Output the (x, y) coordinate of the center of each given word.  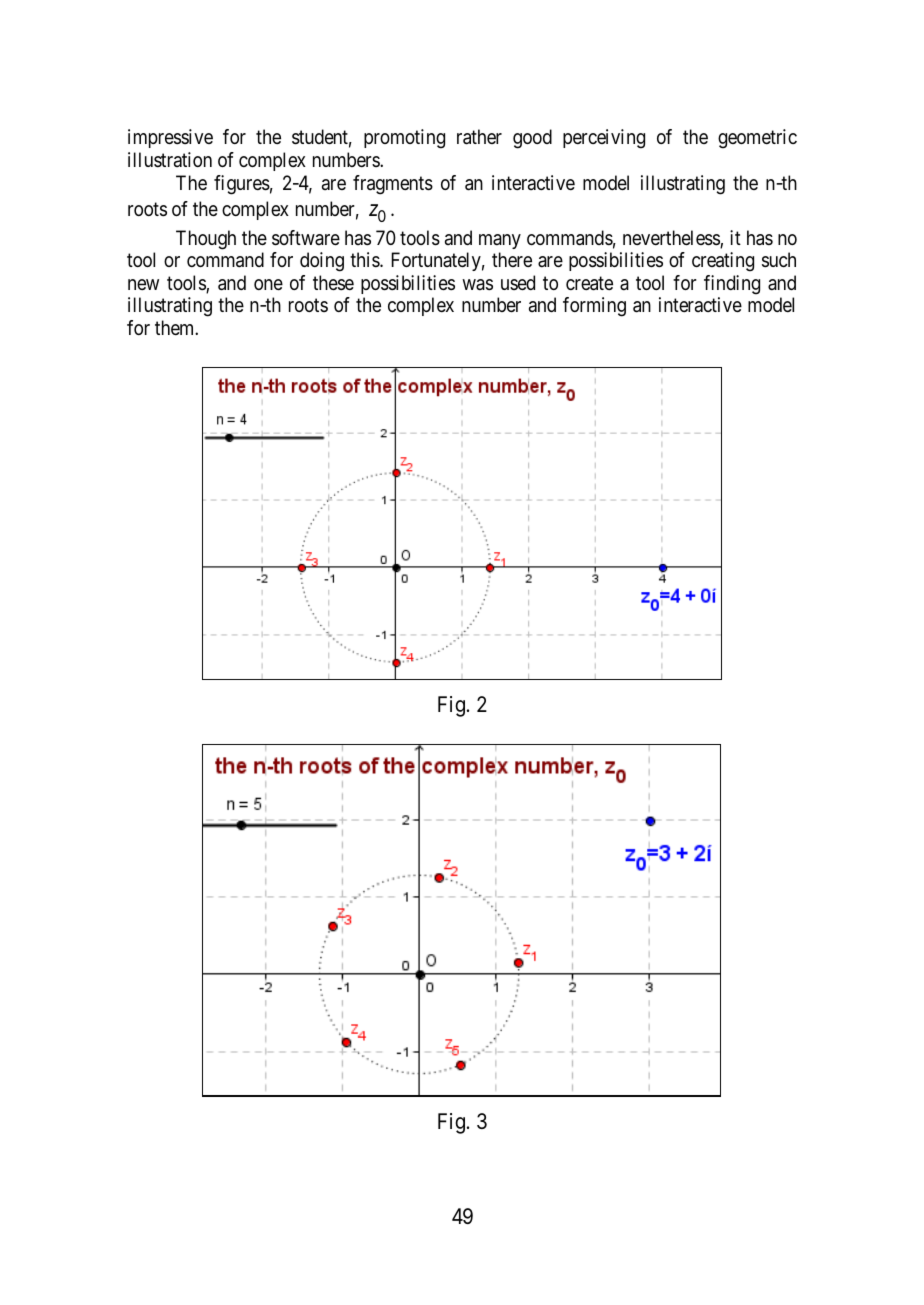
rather (479, 137)
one (268, 285)
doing (322, 262)
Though (206, 240)
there (512, 259)
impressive (170, 138)
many (500, 241)
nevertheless (672, 239)
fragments (393, 185)
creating (723, 262)
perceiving (604, 139)
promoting (404, 139)
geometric (757, 139)
